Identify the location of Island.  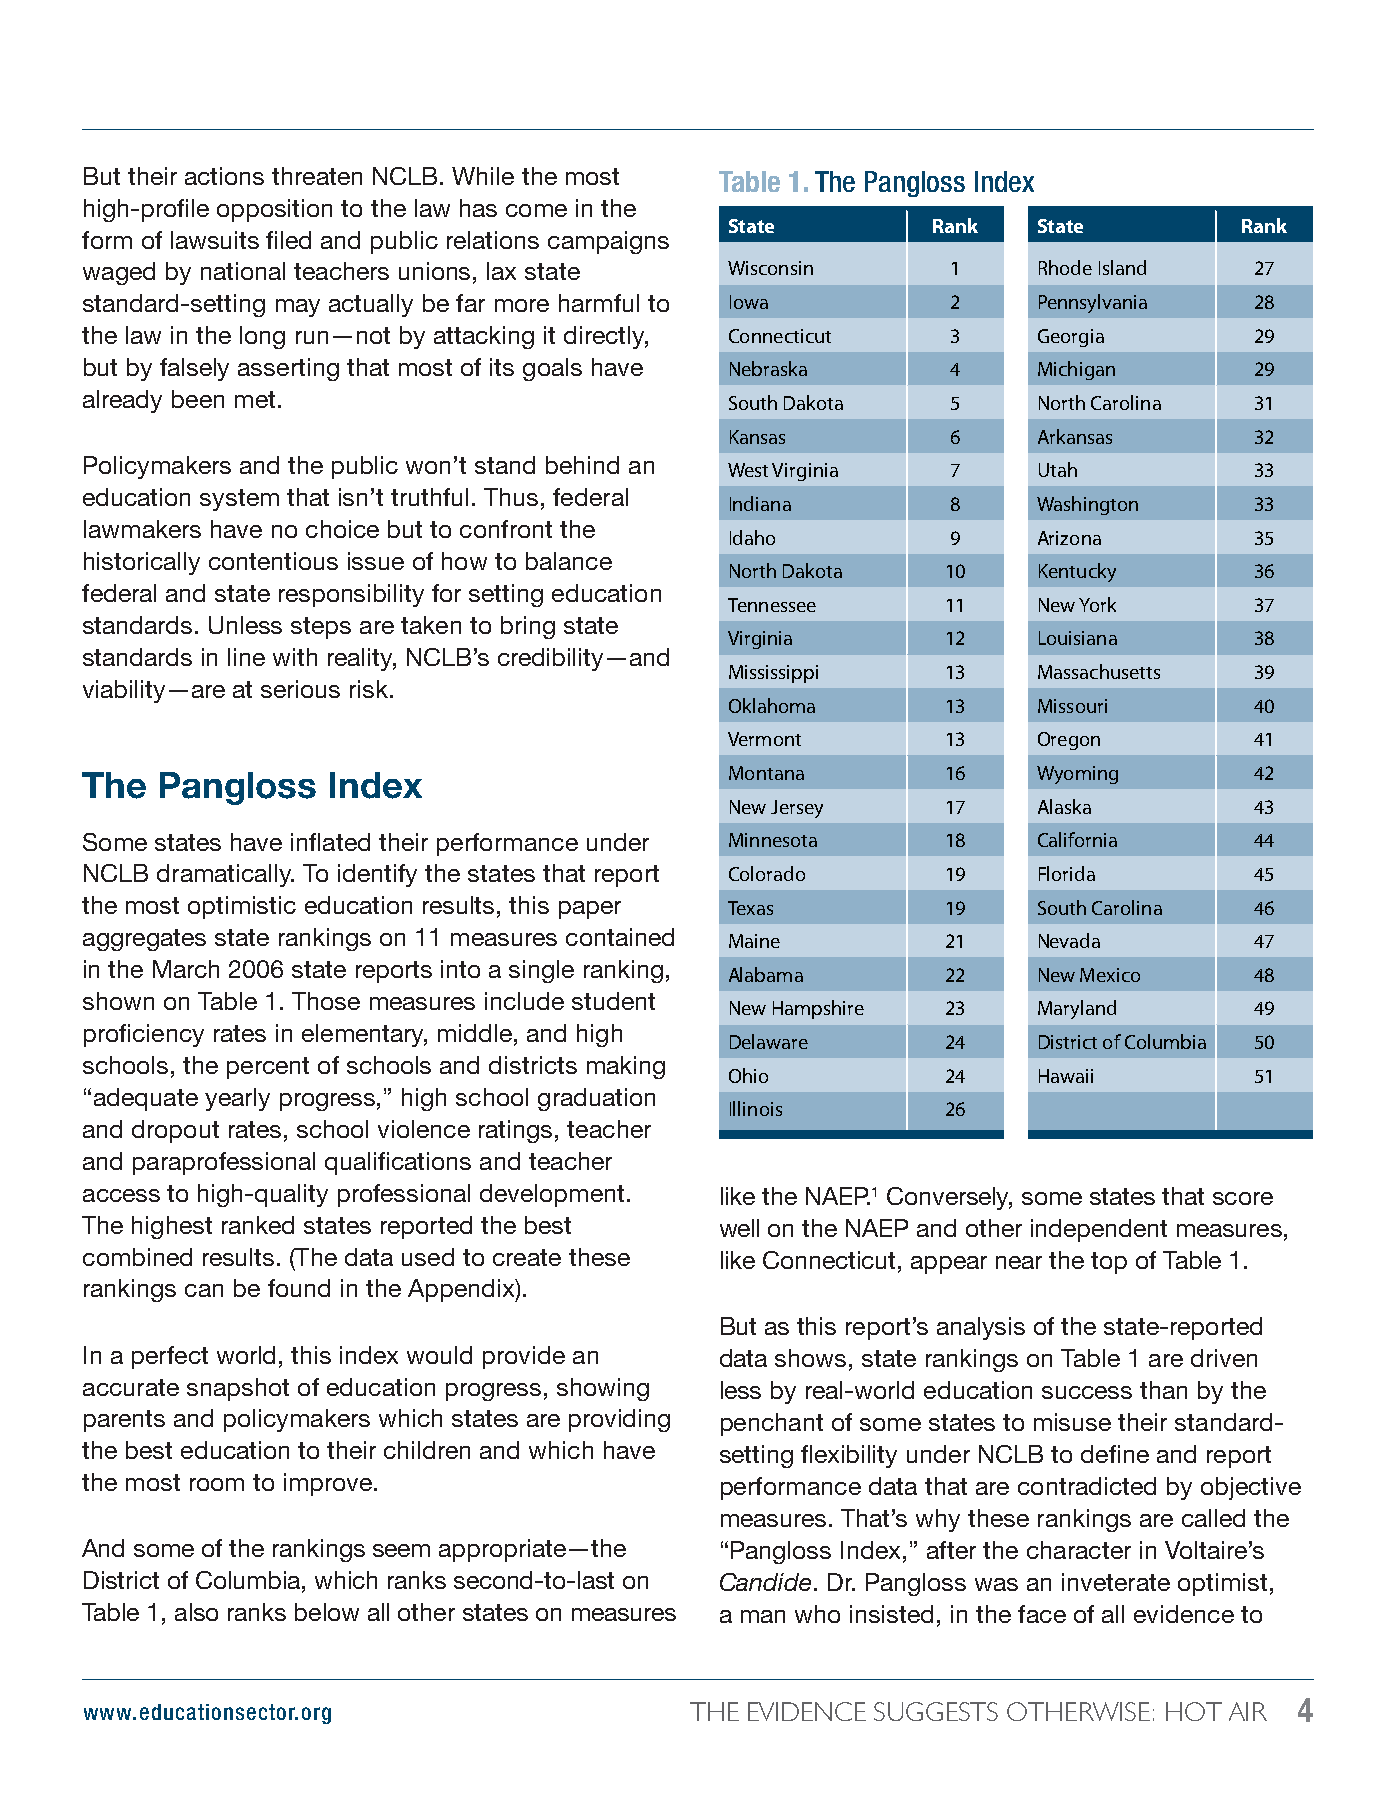
(1122, 267).
